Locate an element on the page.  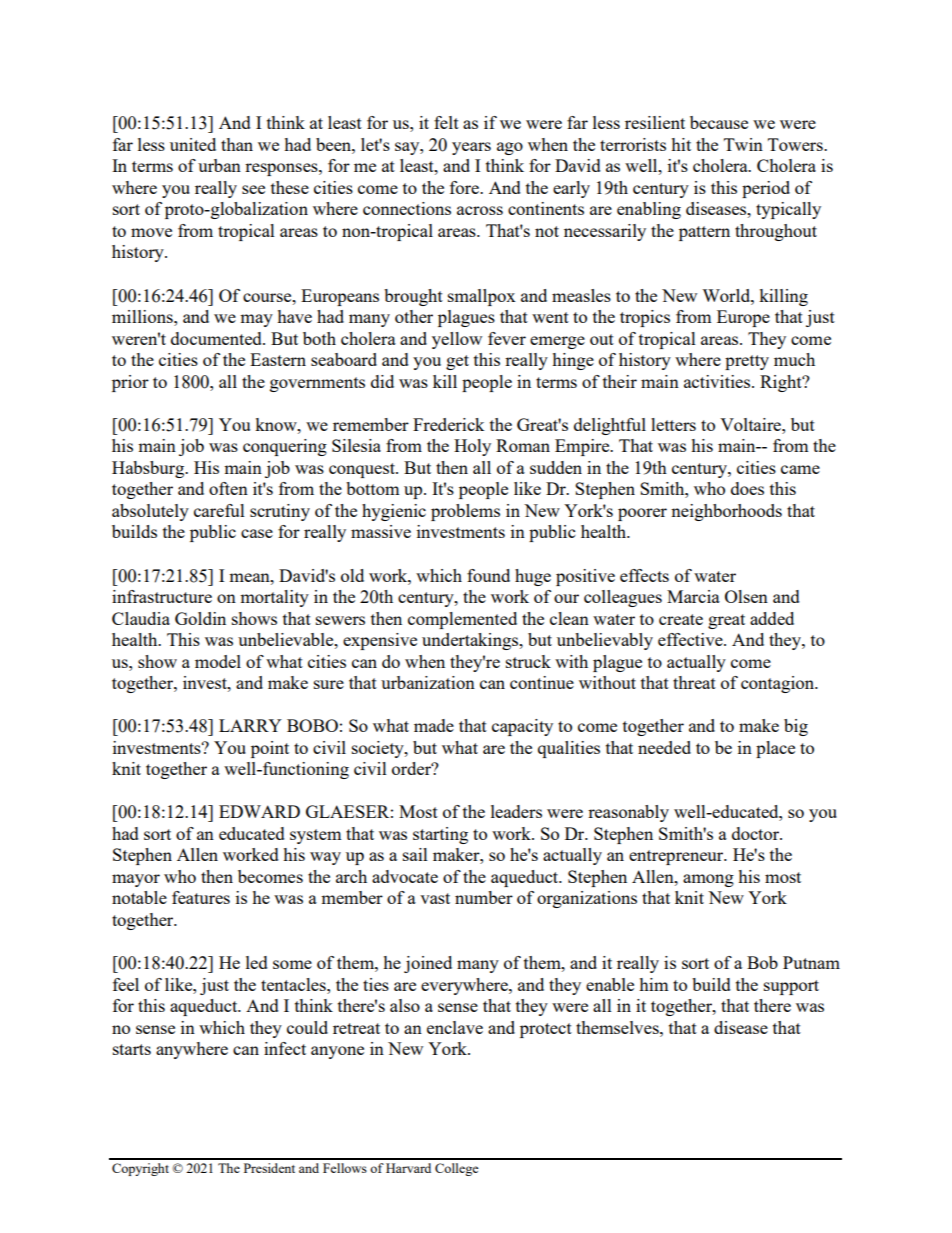
pretty is located at coordinates (747, 362).
